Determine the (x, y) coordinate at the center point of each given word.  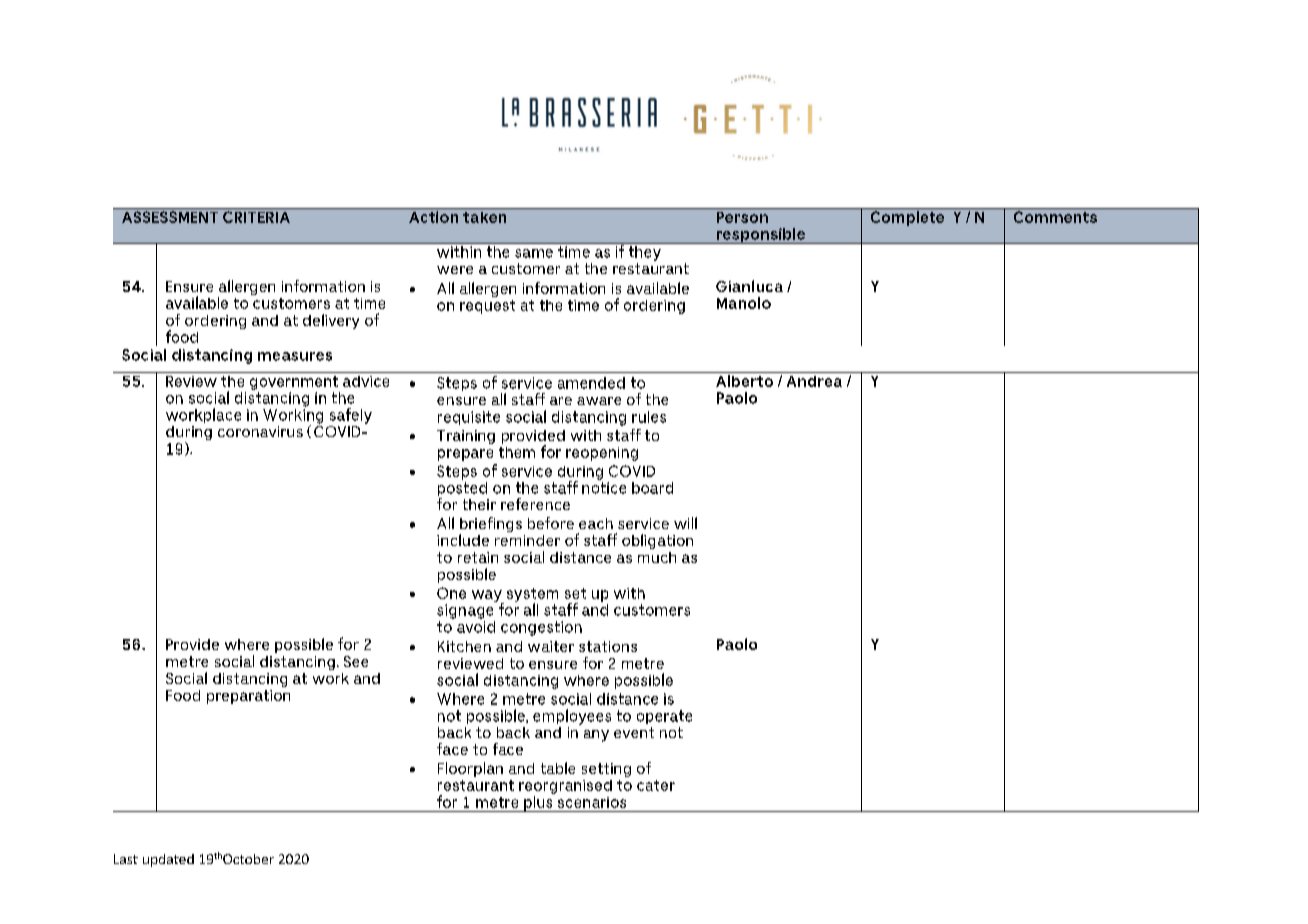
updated (168, 860)
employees (572, 717)
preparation (248, 697)
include (463, 540)
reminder (527, 540)
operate (664, 717)
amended (591, 383)
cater (656, 785)
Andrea (814, 381)
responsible (760, 236)
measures (295, 356)
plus (538, 802)
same (534, 253)
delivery (331, 321)
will (685, 523)
